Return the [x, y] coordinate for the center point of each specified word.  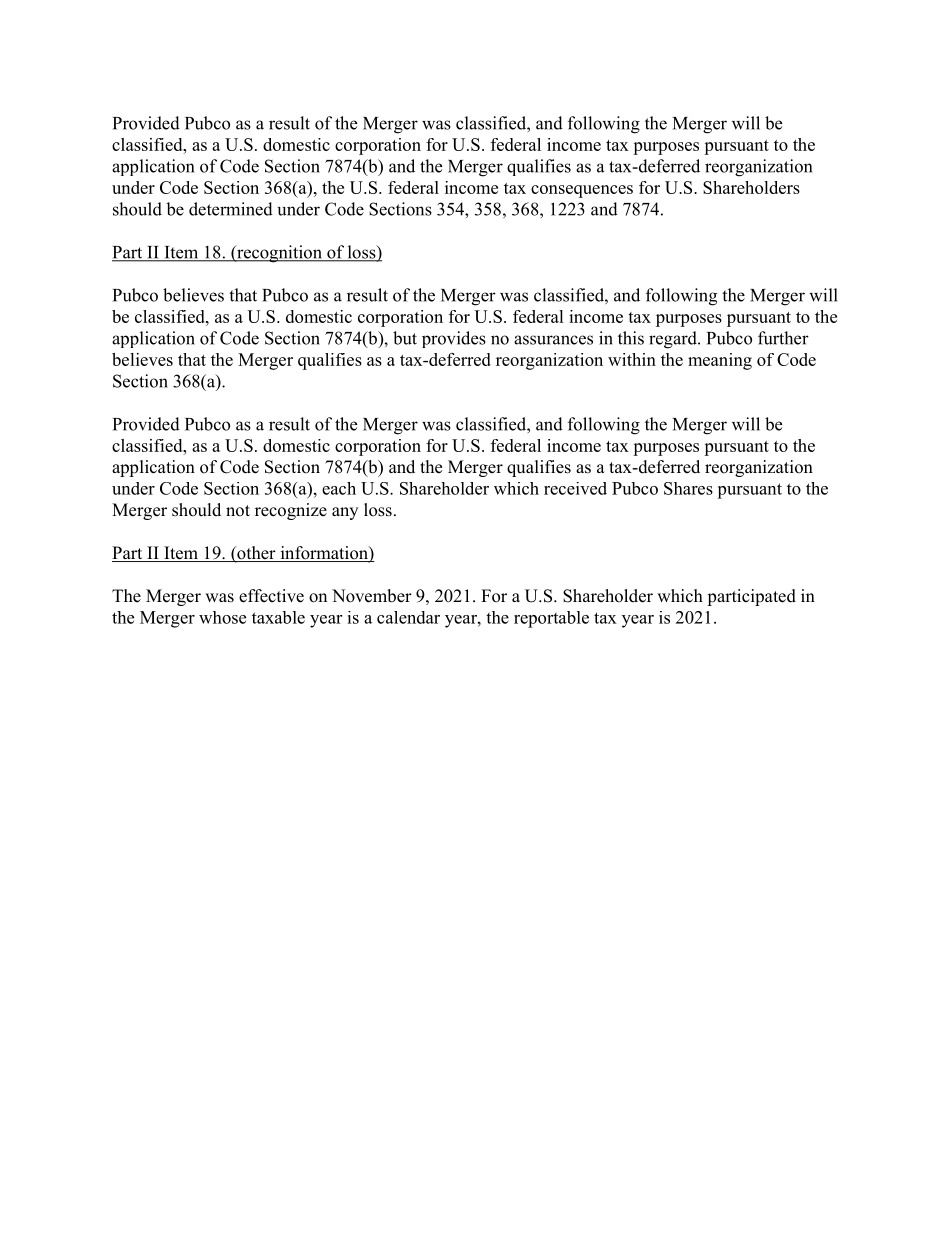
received [575, 488]
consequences [582, 191]
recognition [279, 254]
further [783, 338]
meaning [720, 361]
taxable [278, 617]
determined [231, 209]
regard [674, 340]
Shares [688, 488]
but [405, 338]
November [372, 596]
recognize [291, 511]
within [632, 359]
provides [454, 339]
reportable [551, 619]
